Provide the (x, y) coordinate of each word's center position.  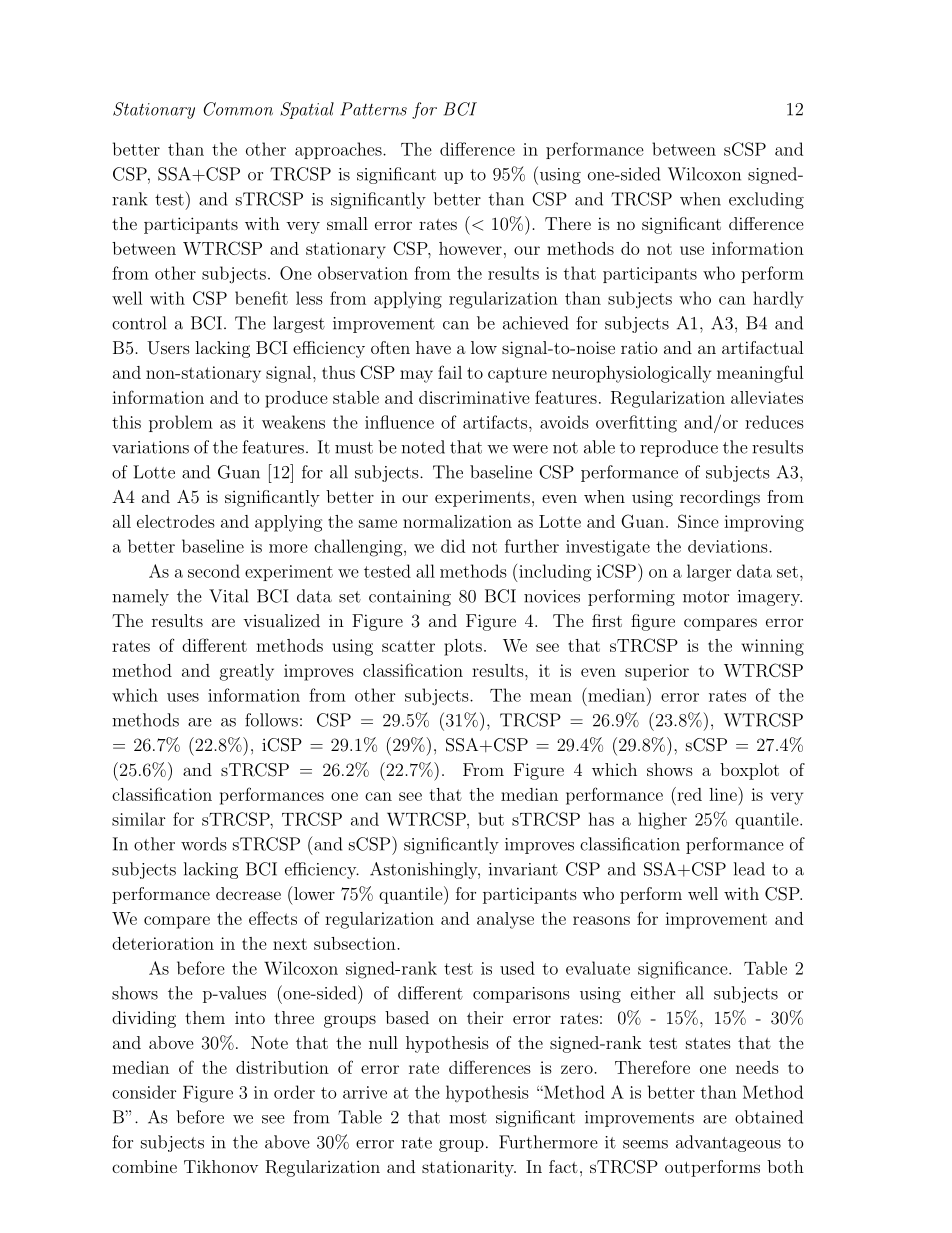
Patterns (374, 109)
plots (463, 647)
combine (144, 1166)
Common (238, 109)
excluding (766, 200)
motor (706, 597)
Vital (228, 596)
